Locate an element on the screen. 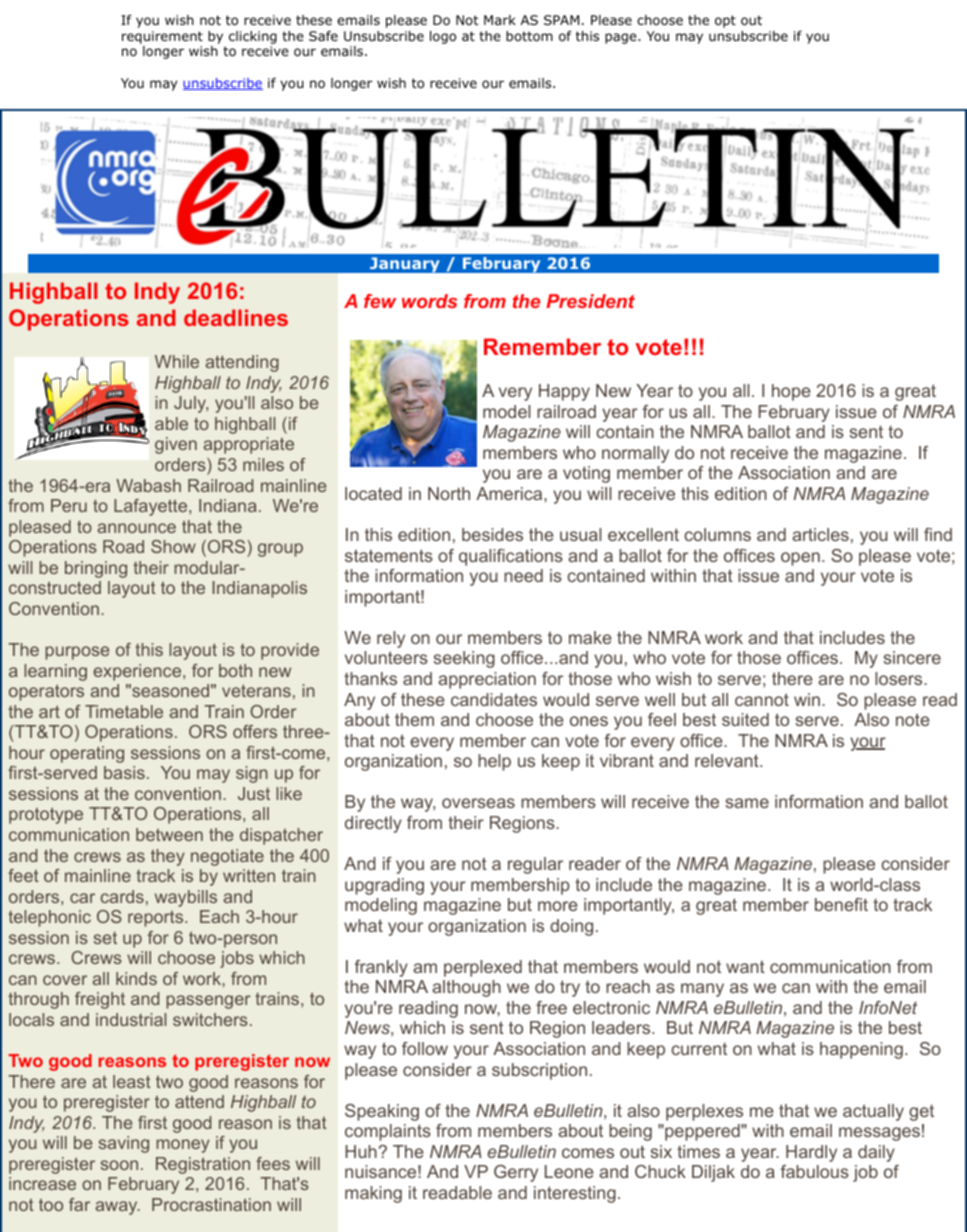 The height and width of the screenshot is (1232, 967). seeking is located at coordinates (464, 659).
